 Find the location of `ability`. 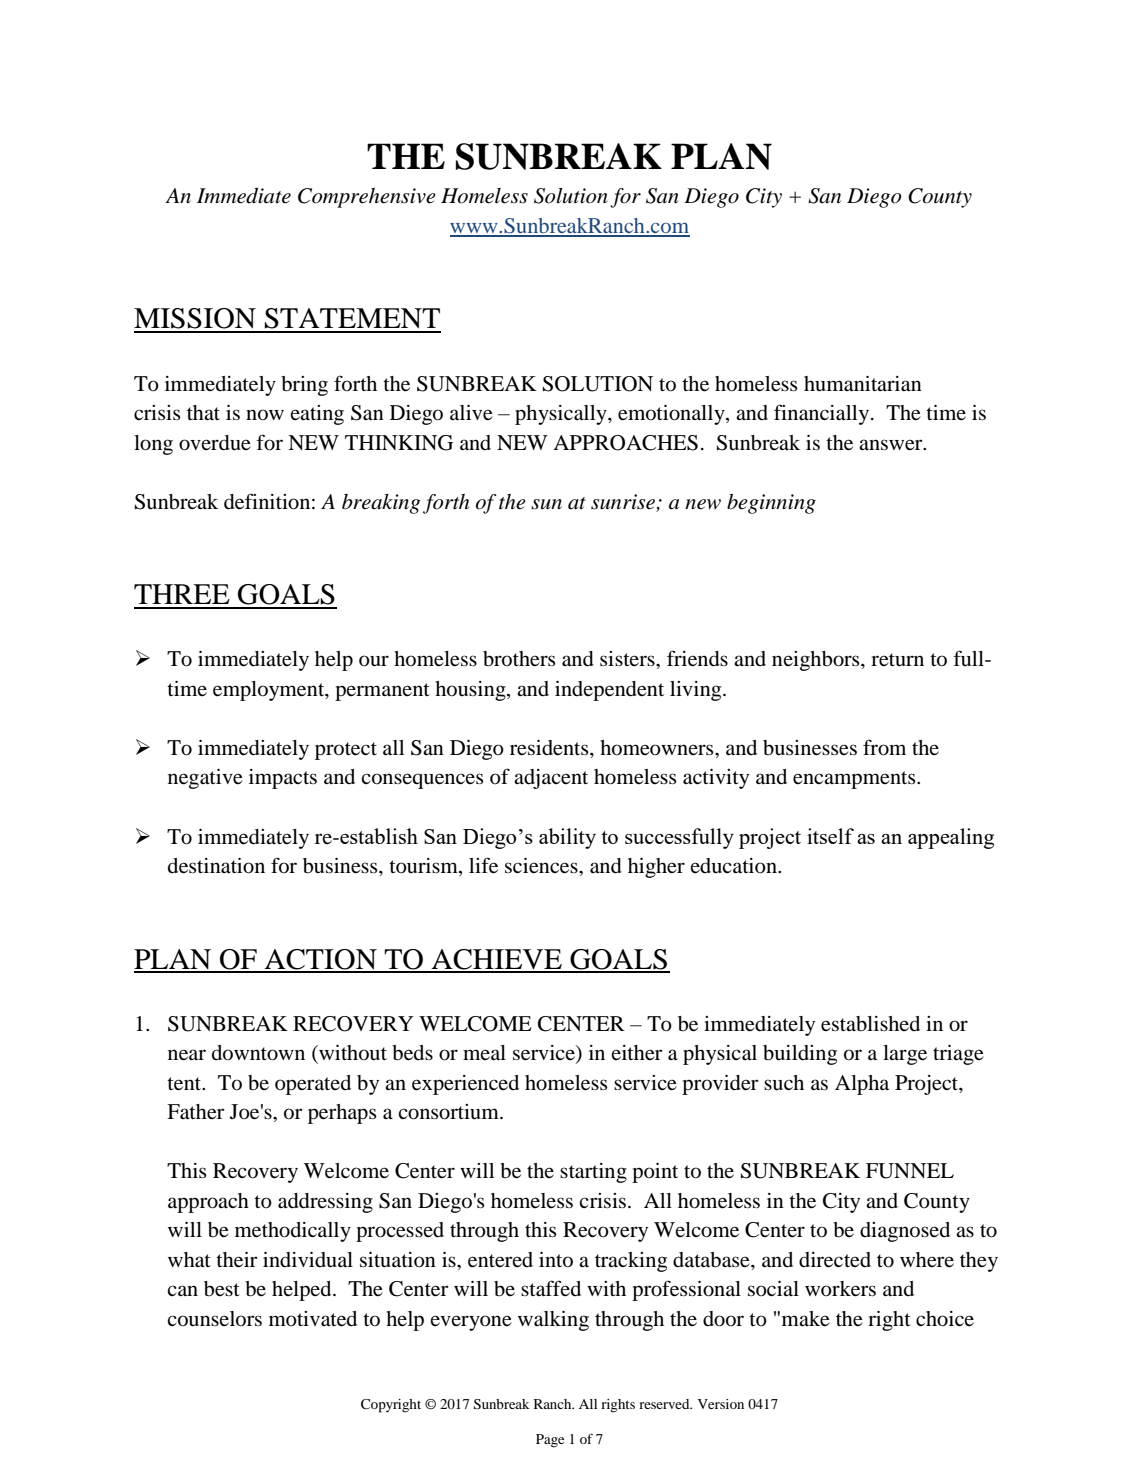

ability is located at coordinates (567, 838).
